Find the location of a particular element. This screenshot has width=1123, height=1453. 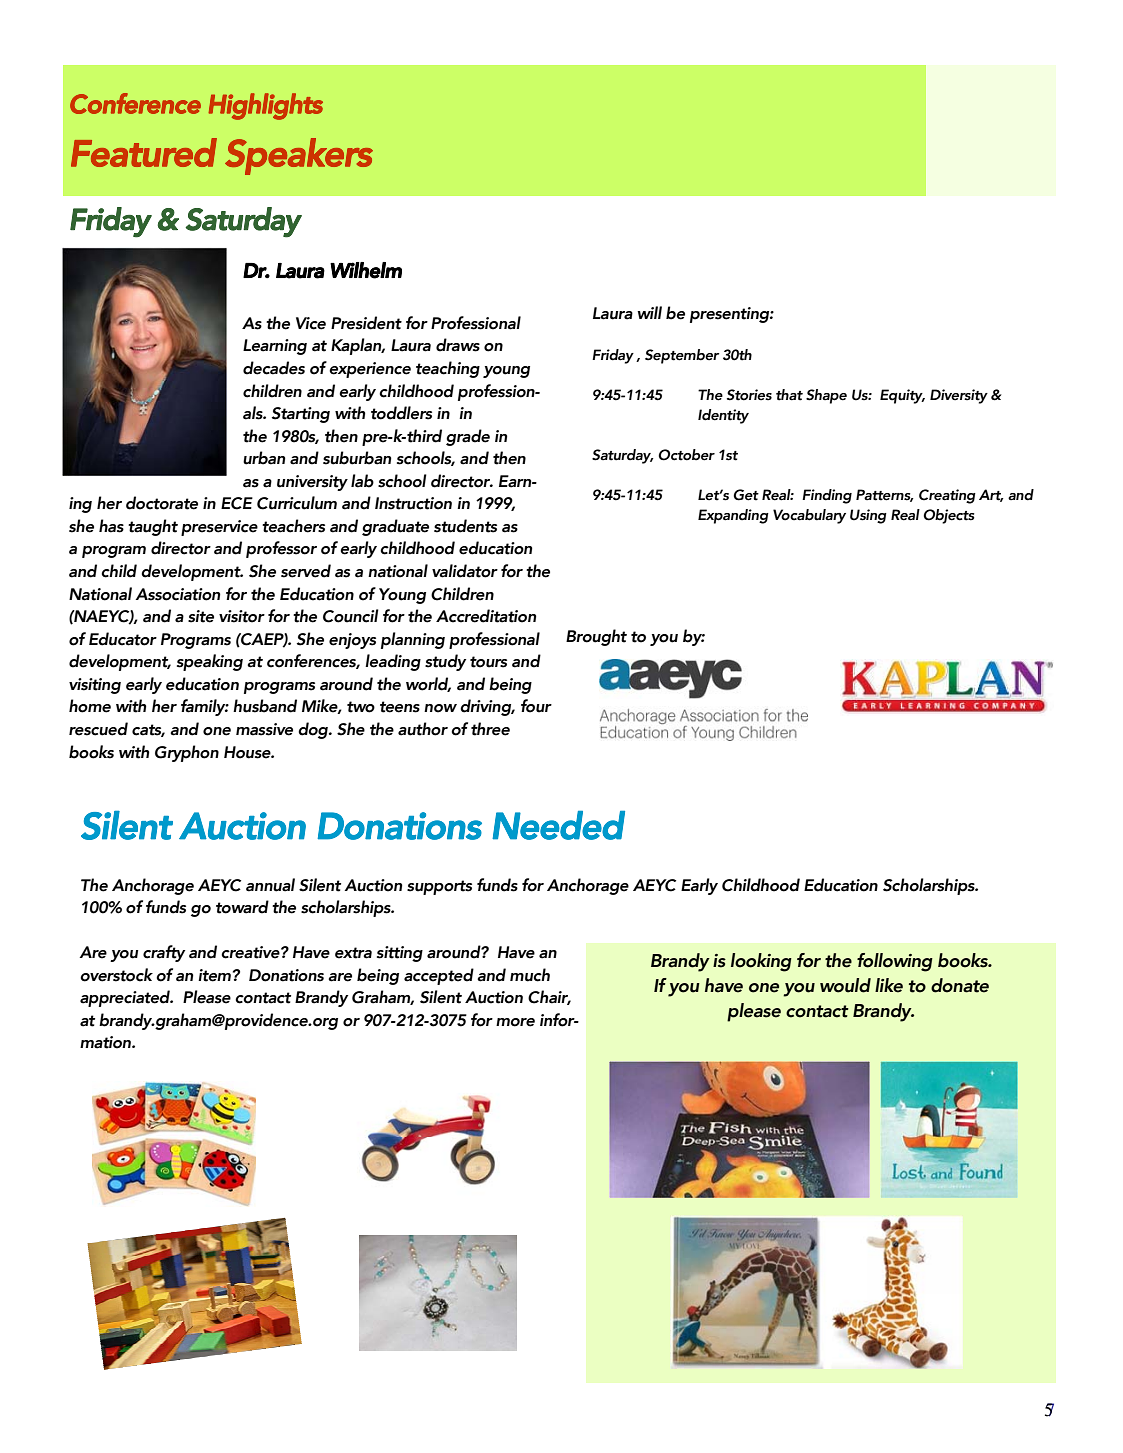

validator is located at coordinates (465, 571).
